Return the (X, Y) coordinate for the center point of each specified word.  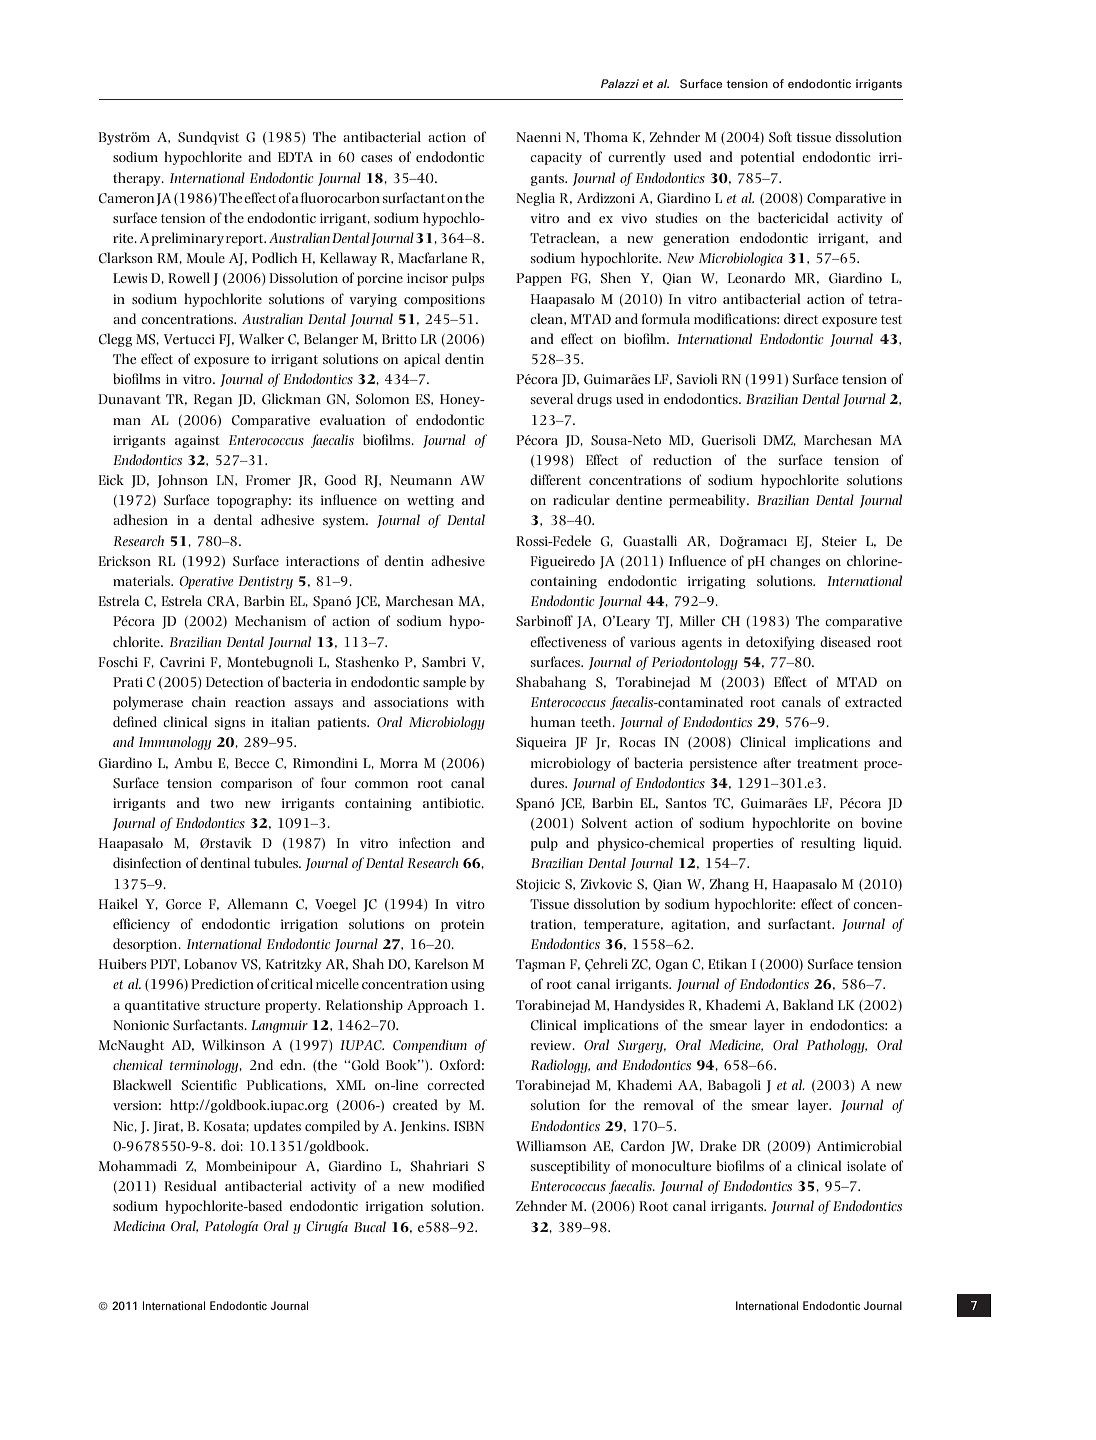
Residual (190, 1185)
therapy (138, 179)
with (471, 701)
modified (459, 1185)
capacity (556, 158)
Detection (235, 682)
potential (767, 158)
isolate (866, 1165)
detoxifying (780, 643)
